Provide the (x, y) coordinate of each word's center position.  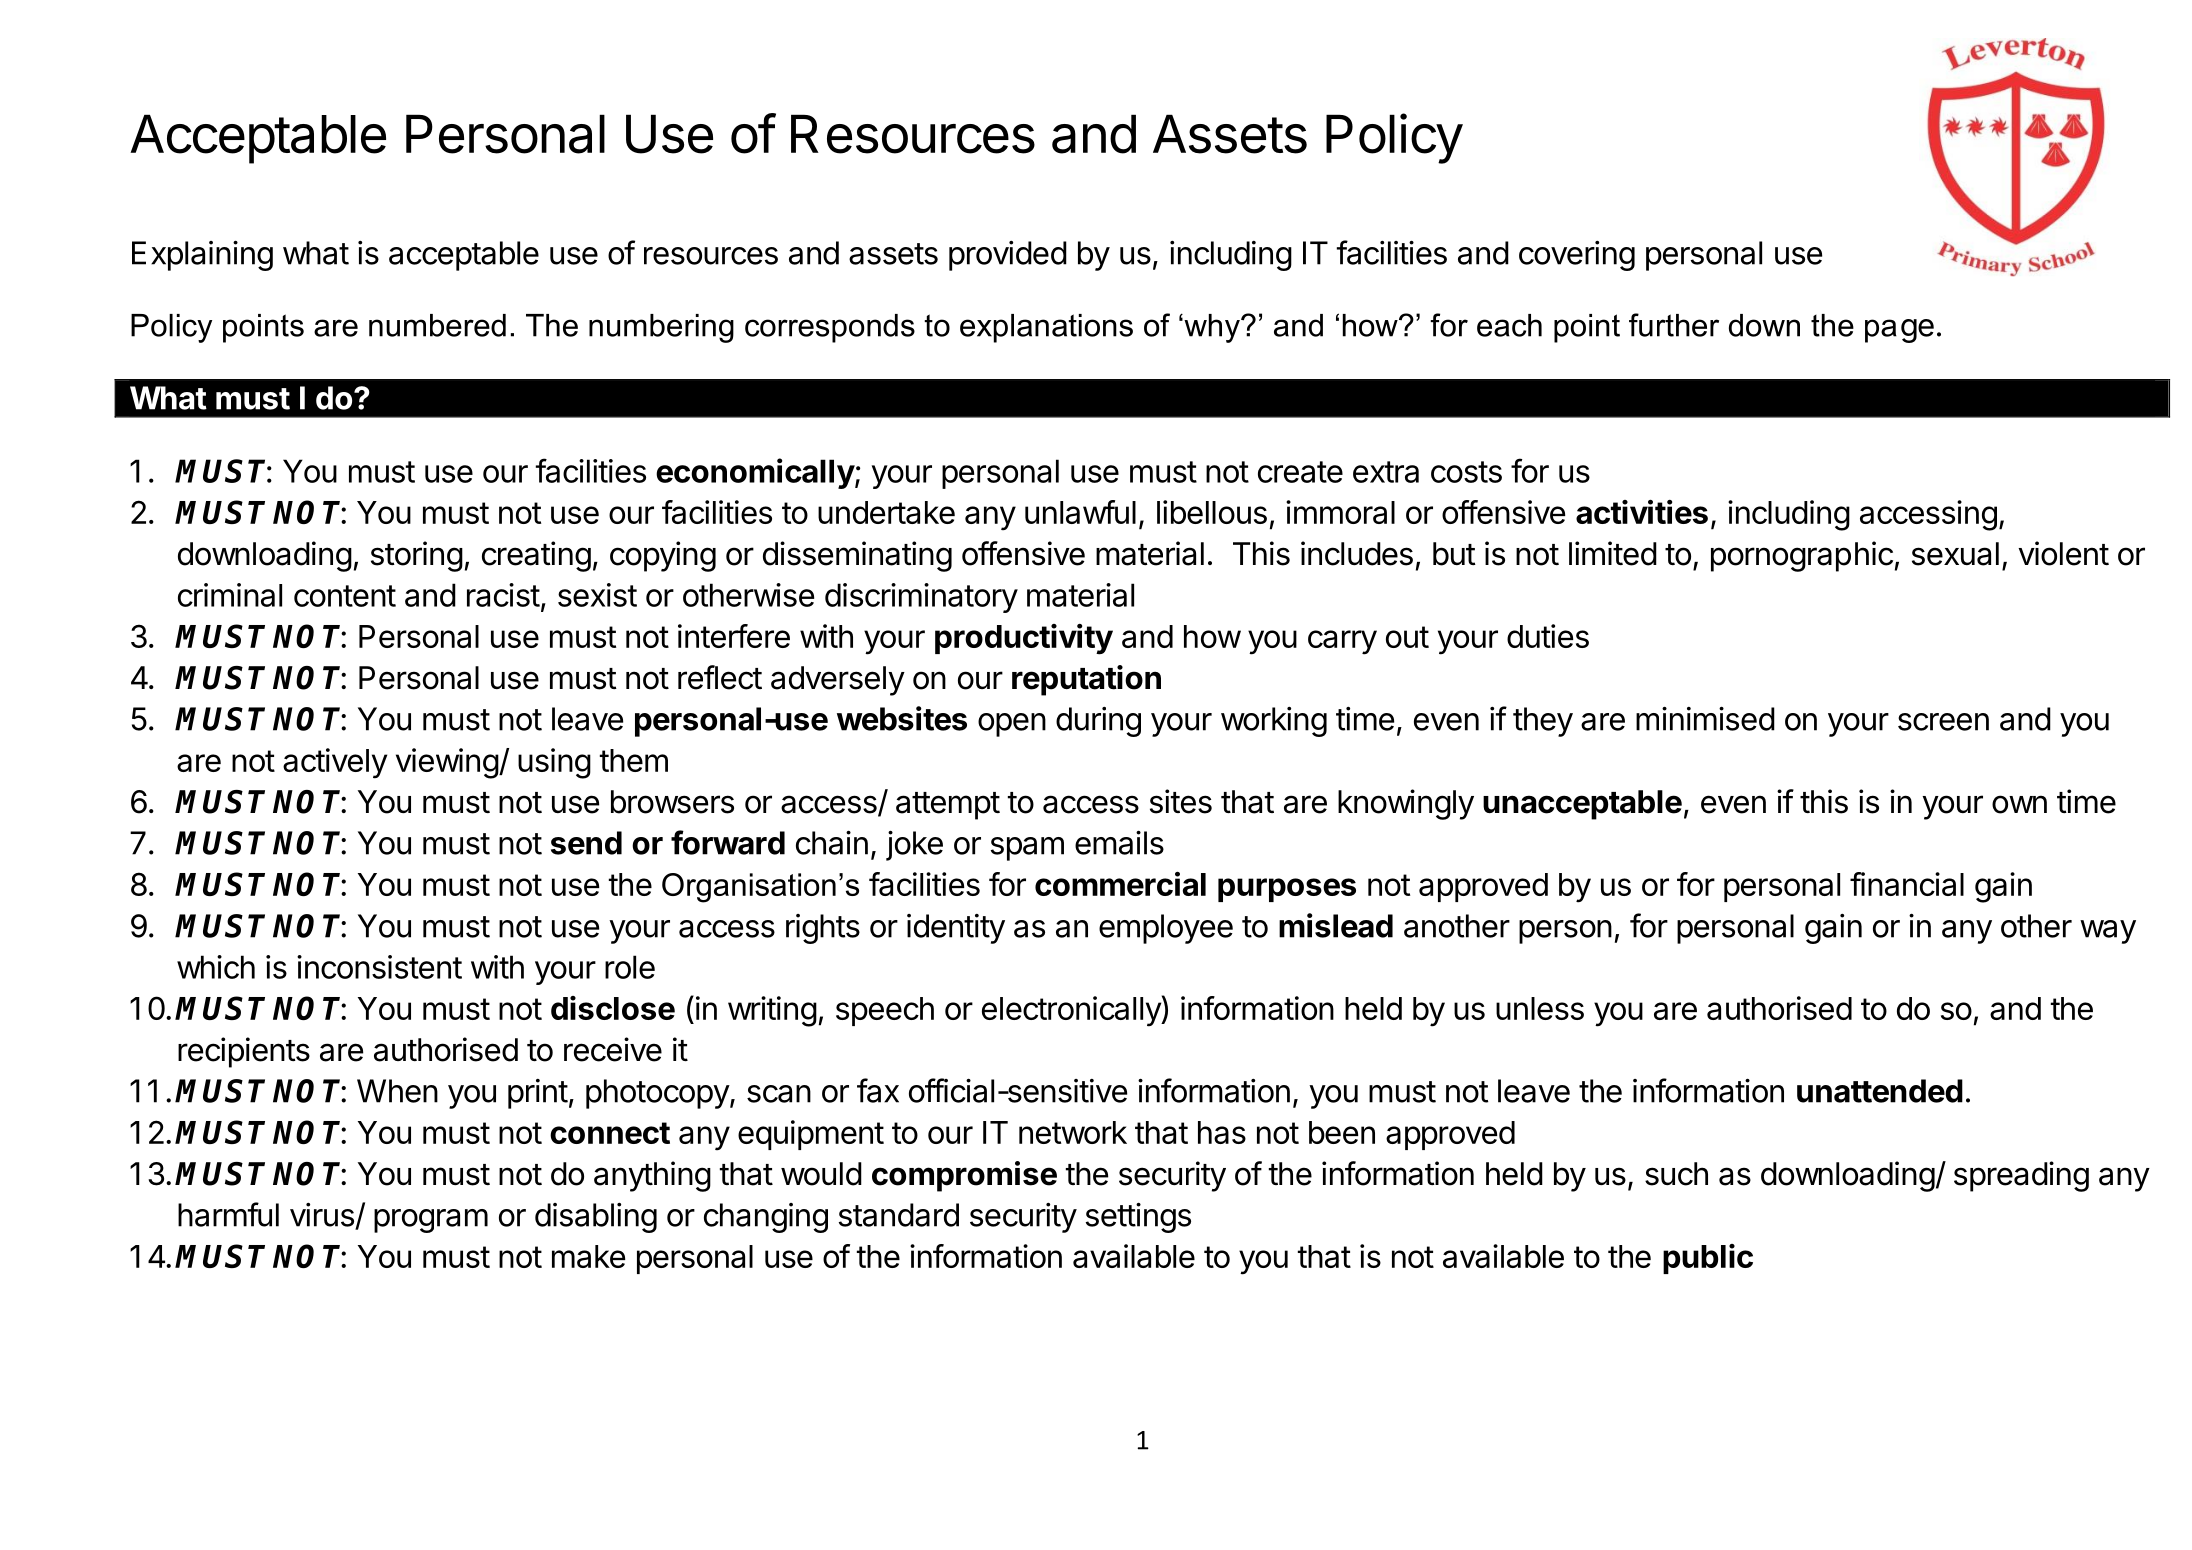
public (1708, 1259)
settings (1138, 1218)
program (431, 1221)
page (1899, 331)
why (1212, 328)
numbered (437, 325)
